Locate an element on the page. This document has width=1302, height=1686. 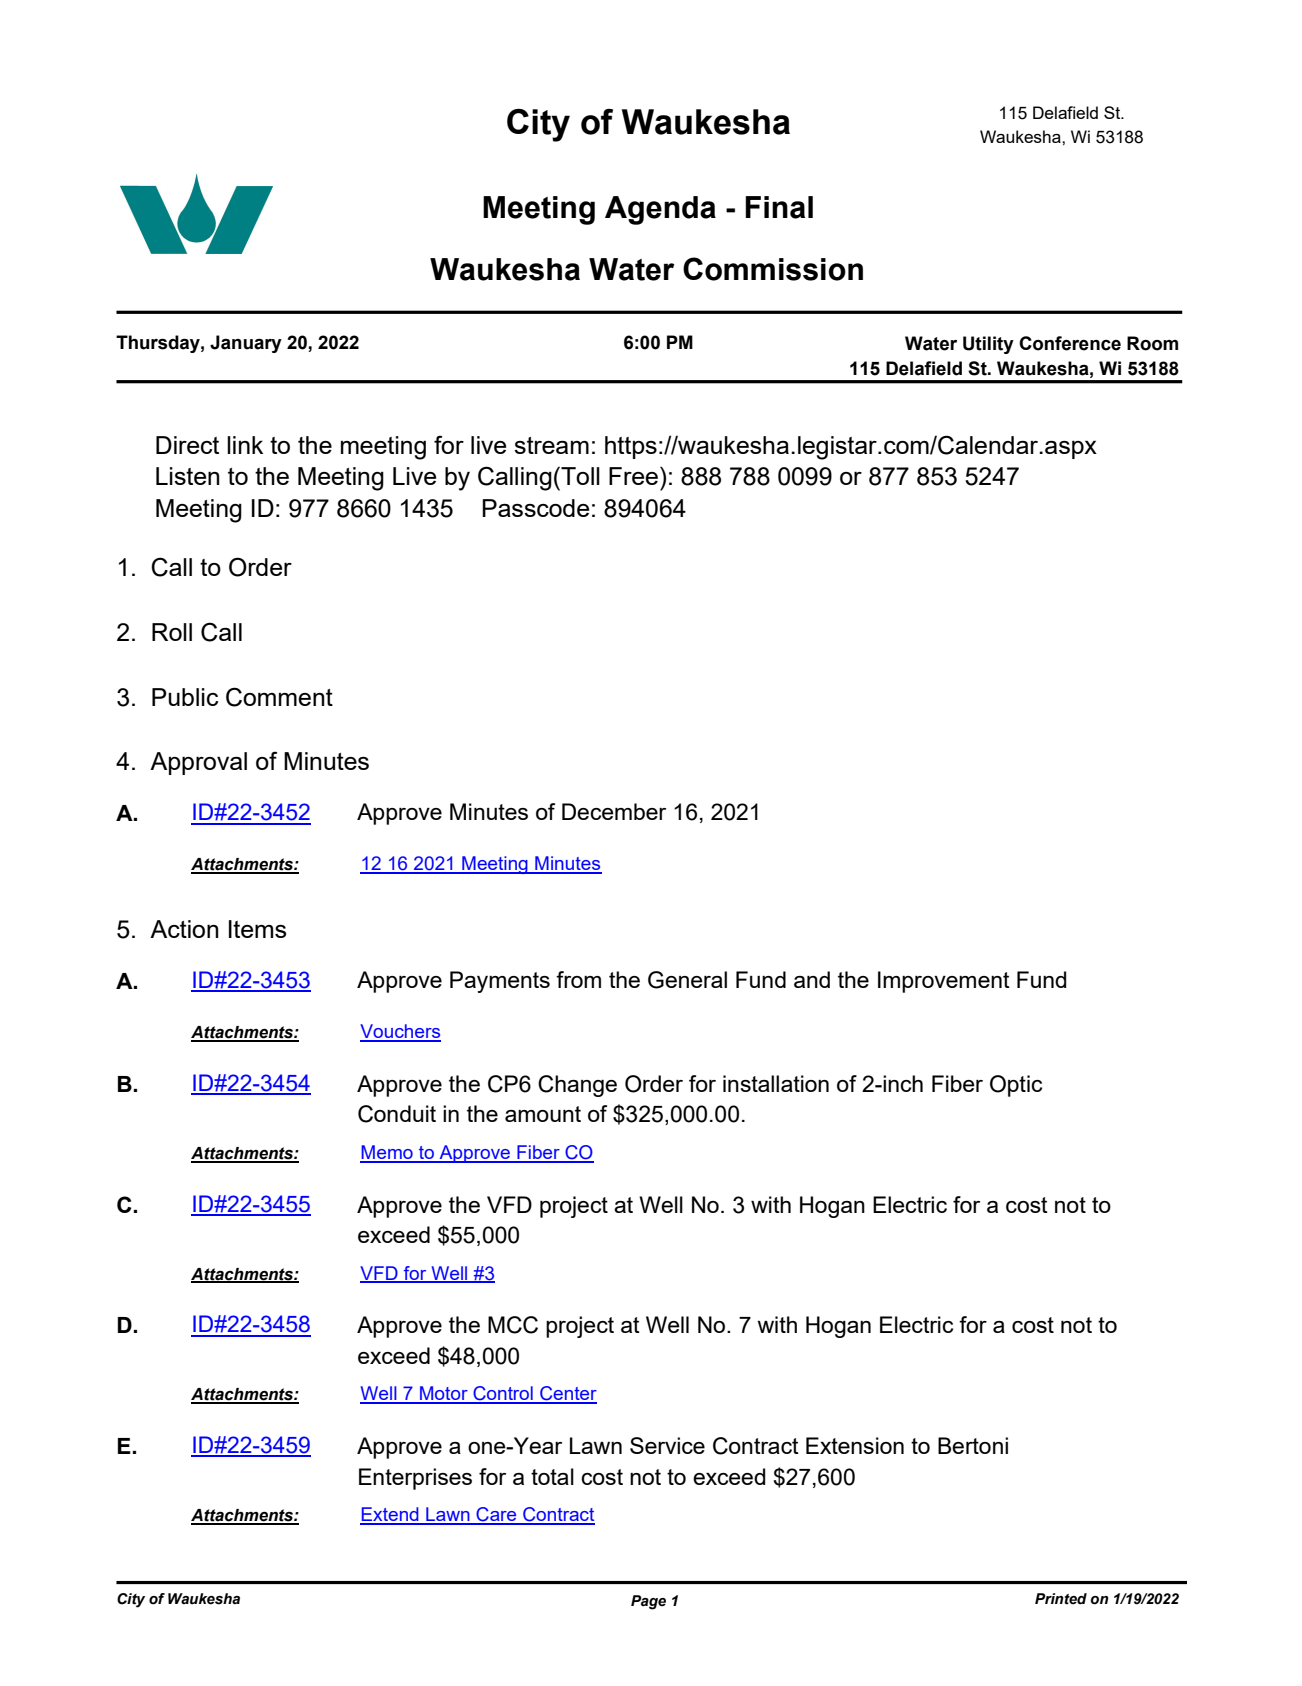
Conference is located at coordinates (1070, 343).
